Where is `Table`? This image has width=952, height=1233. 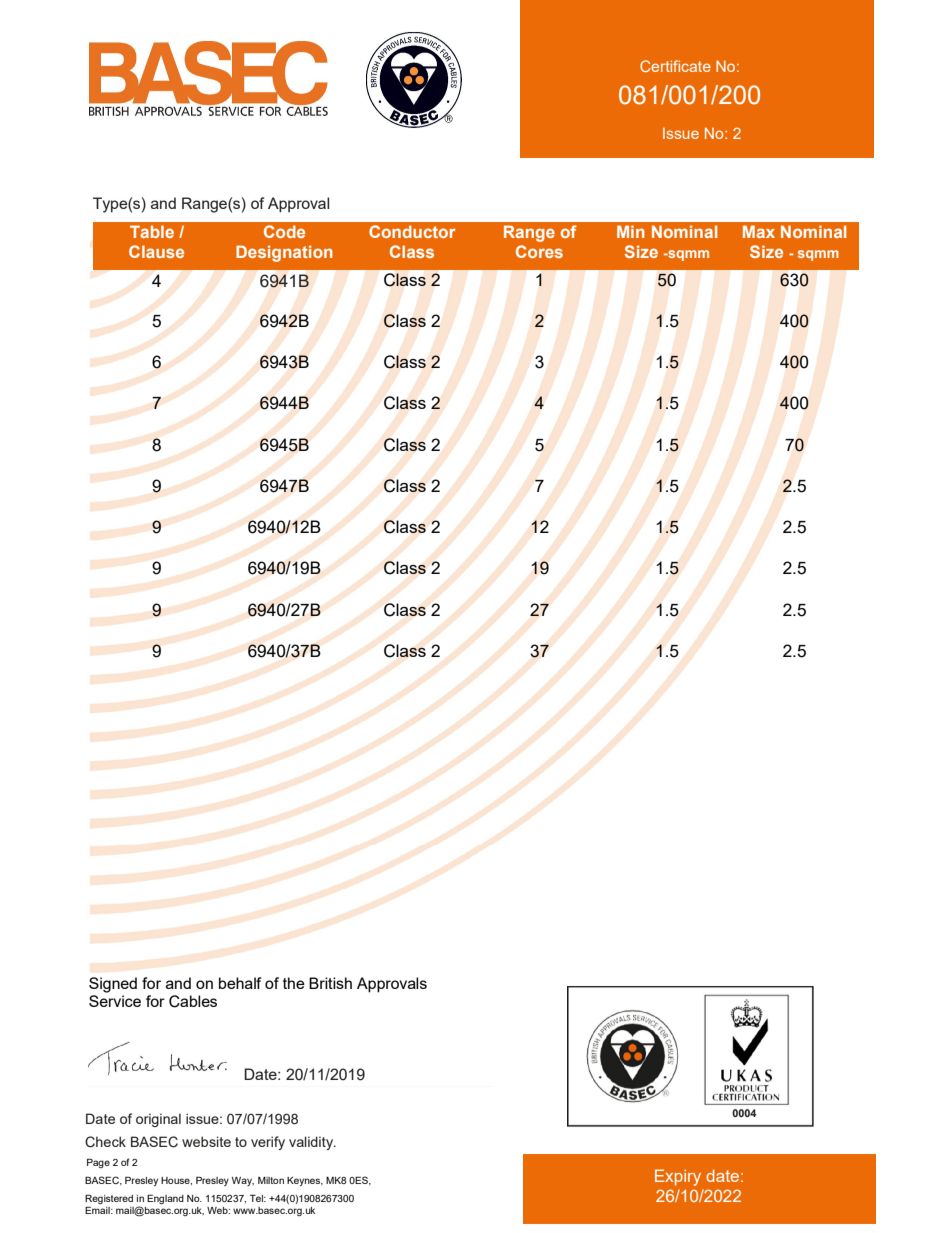 Table is located at coordinates (152, 231).
